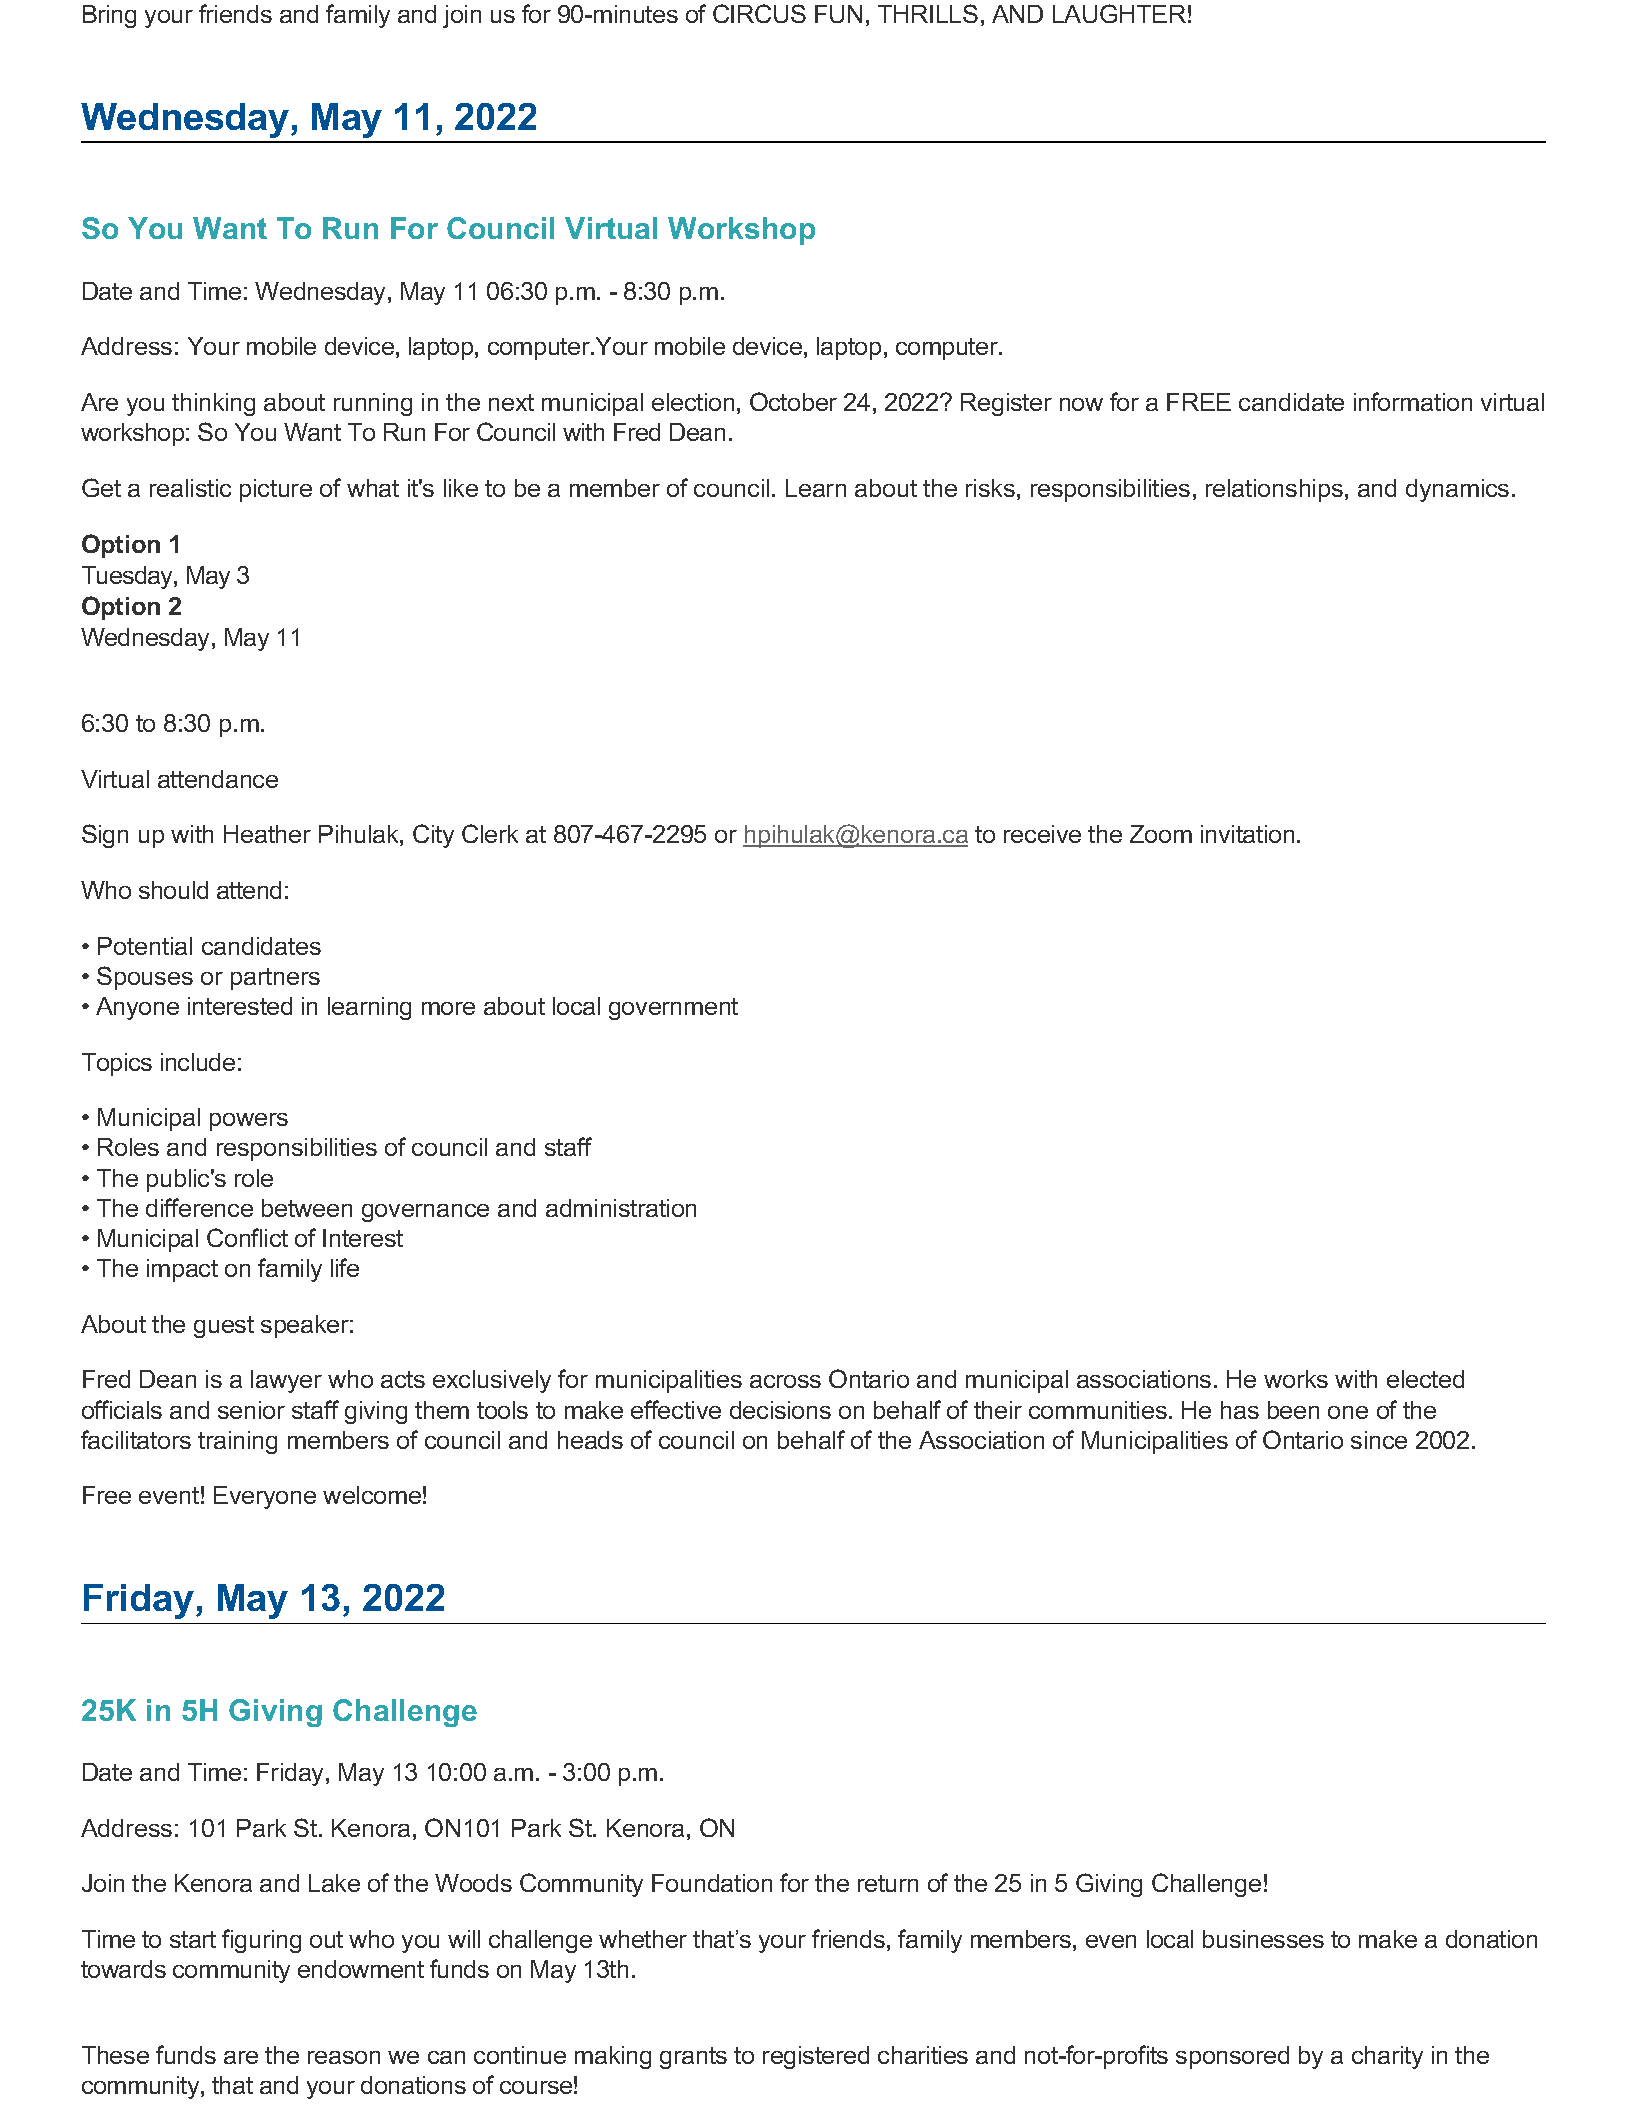 This screenshot has width=1627, height=2106. What do you see at coordinates (286, 1381) in the screenshot?
I see `lawyer` at bounding box center [286, 1381].
